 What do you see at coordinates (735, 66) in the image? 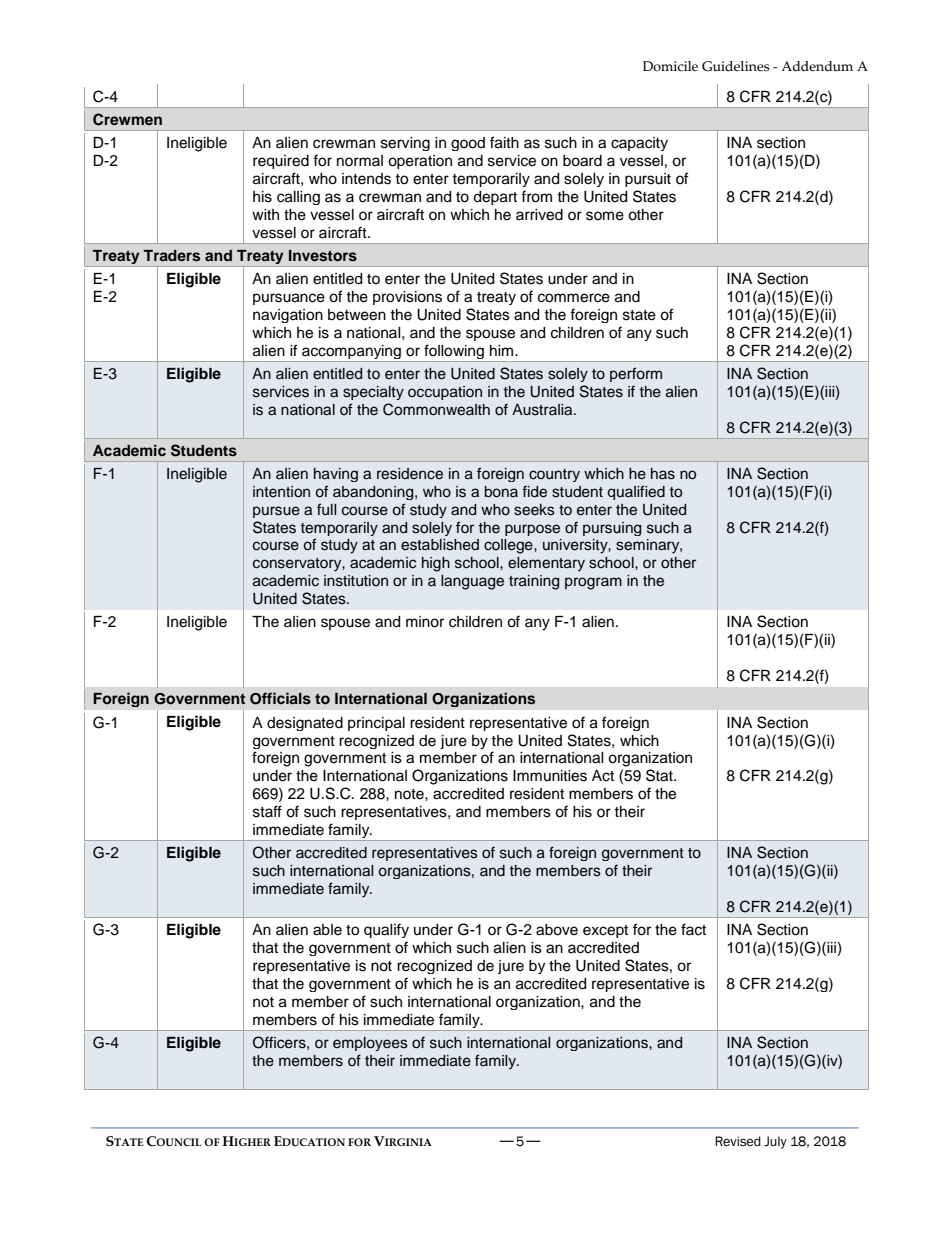
I see `Guidelines` at bounding box center [735, 66].
